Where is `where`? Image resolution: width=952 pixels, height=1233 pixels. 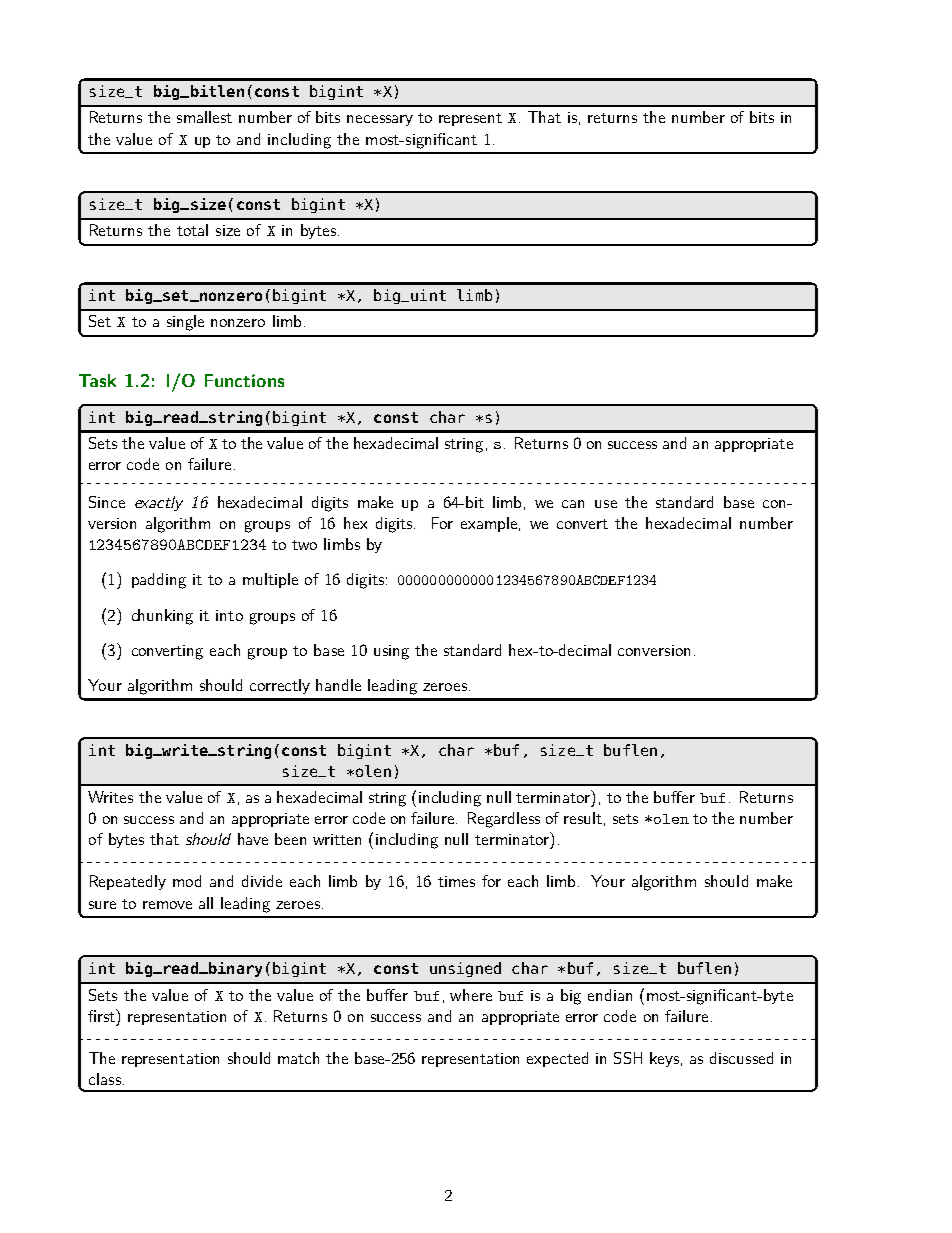 where is located at coordinates (471, 995).
